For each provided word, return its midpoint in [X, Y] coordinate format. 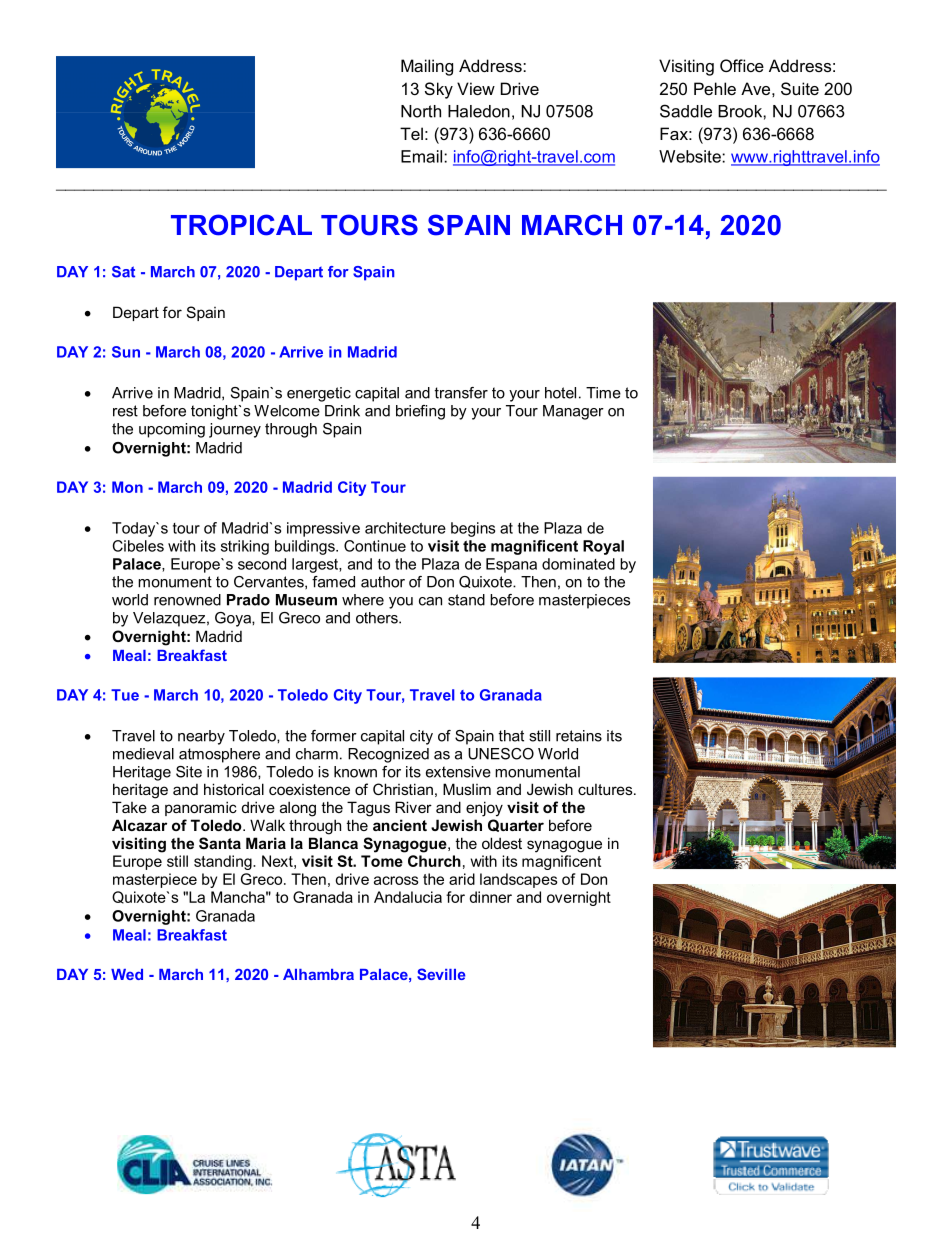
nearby [201, 737]
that [511, 736]
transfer [461, 393]
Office [742, 65]
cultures [606, 789]
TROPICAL [241, 225]
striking [245, 547]
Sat [123, 272]
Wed [127, 974]
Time [603, 393]
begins [473, 529]
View [476, 88]
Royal [603, 547]
